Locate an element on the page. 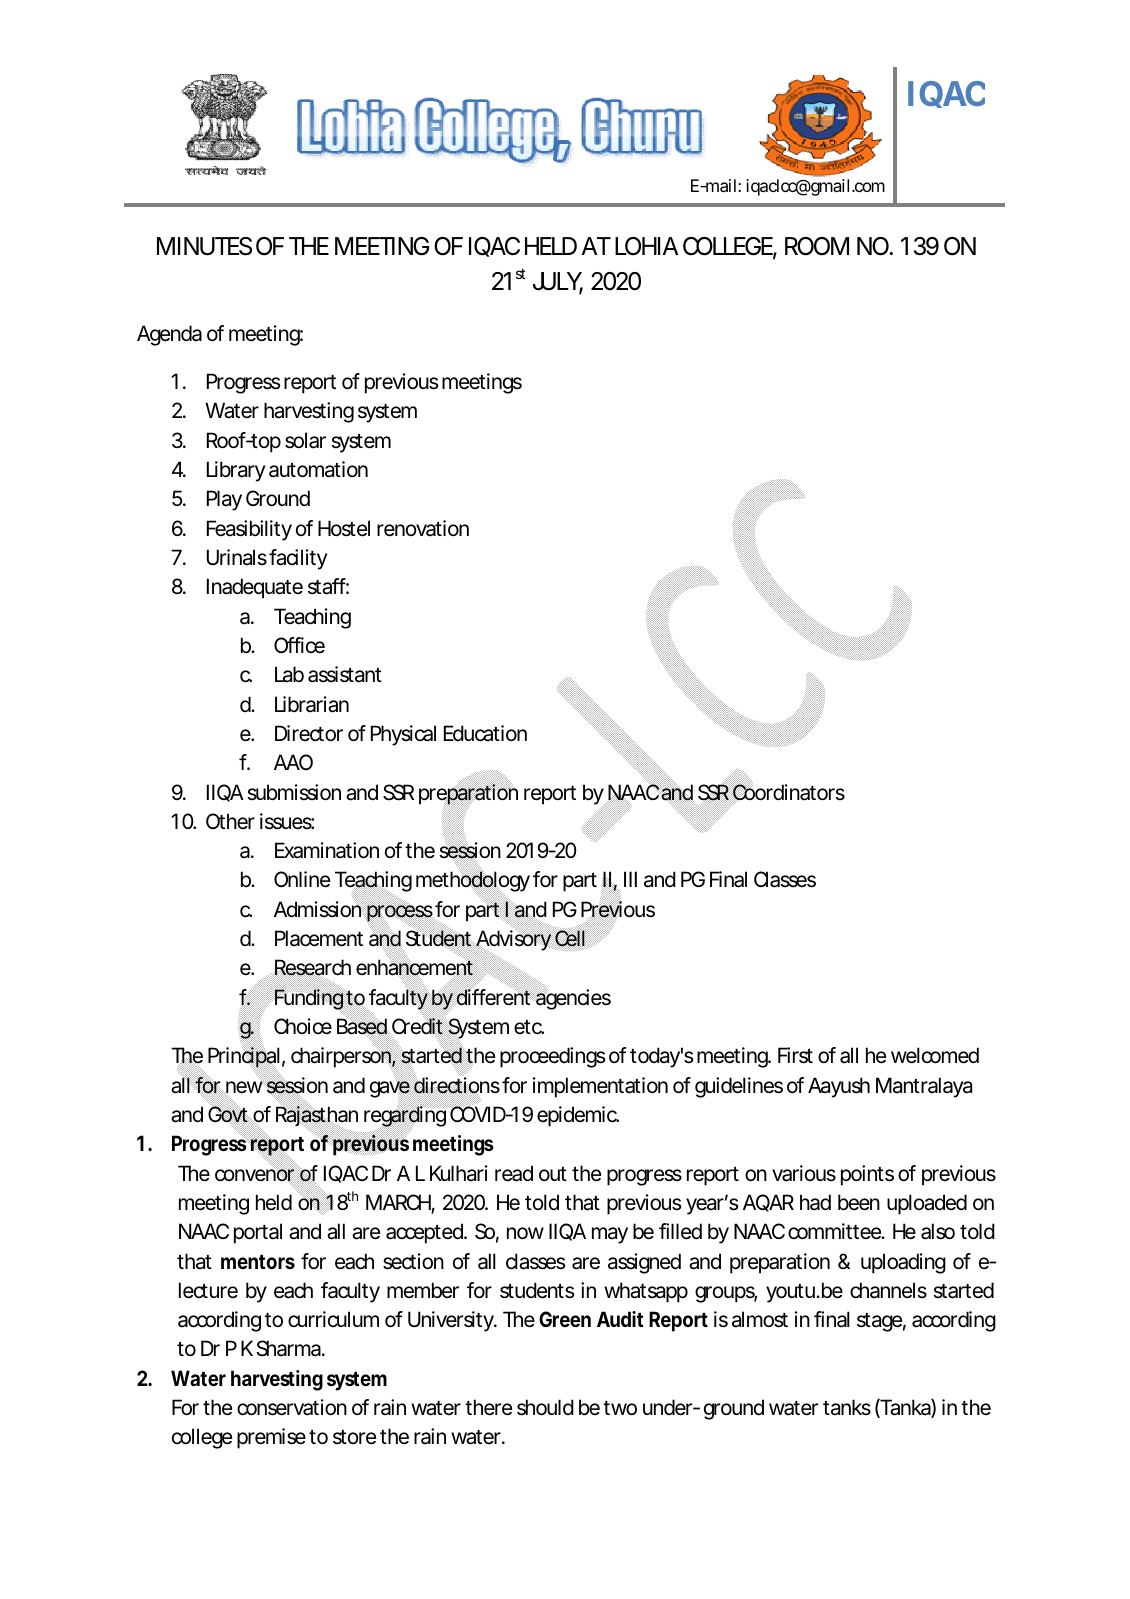 This page has height=1599, width=1130. University is located at coordinates (451, 1321).
